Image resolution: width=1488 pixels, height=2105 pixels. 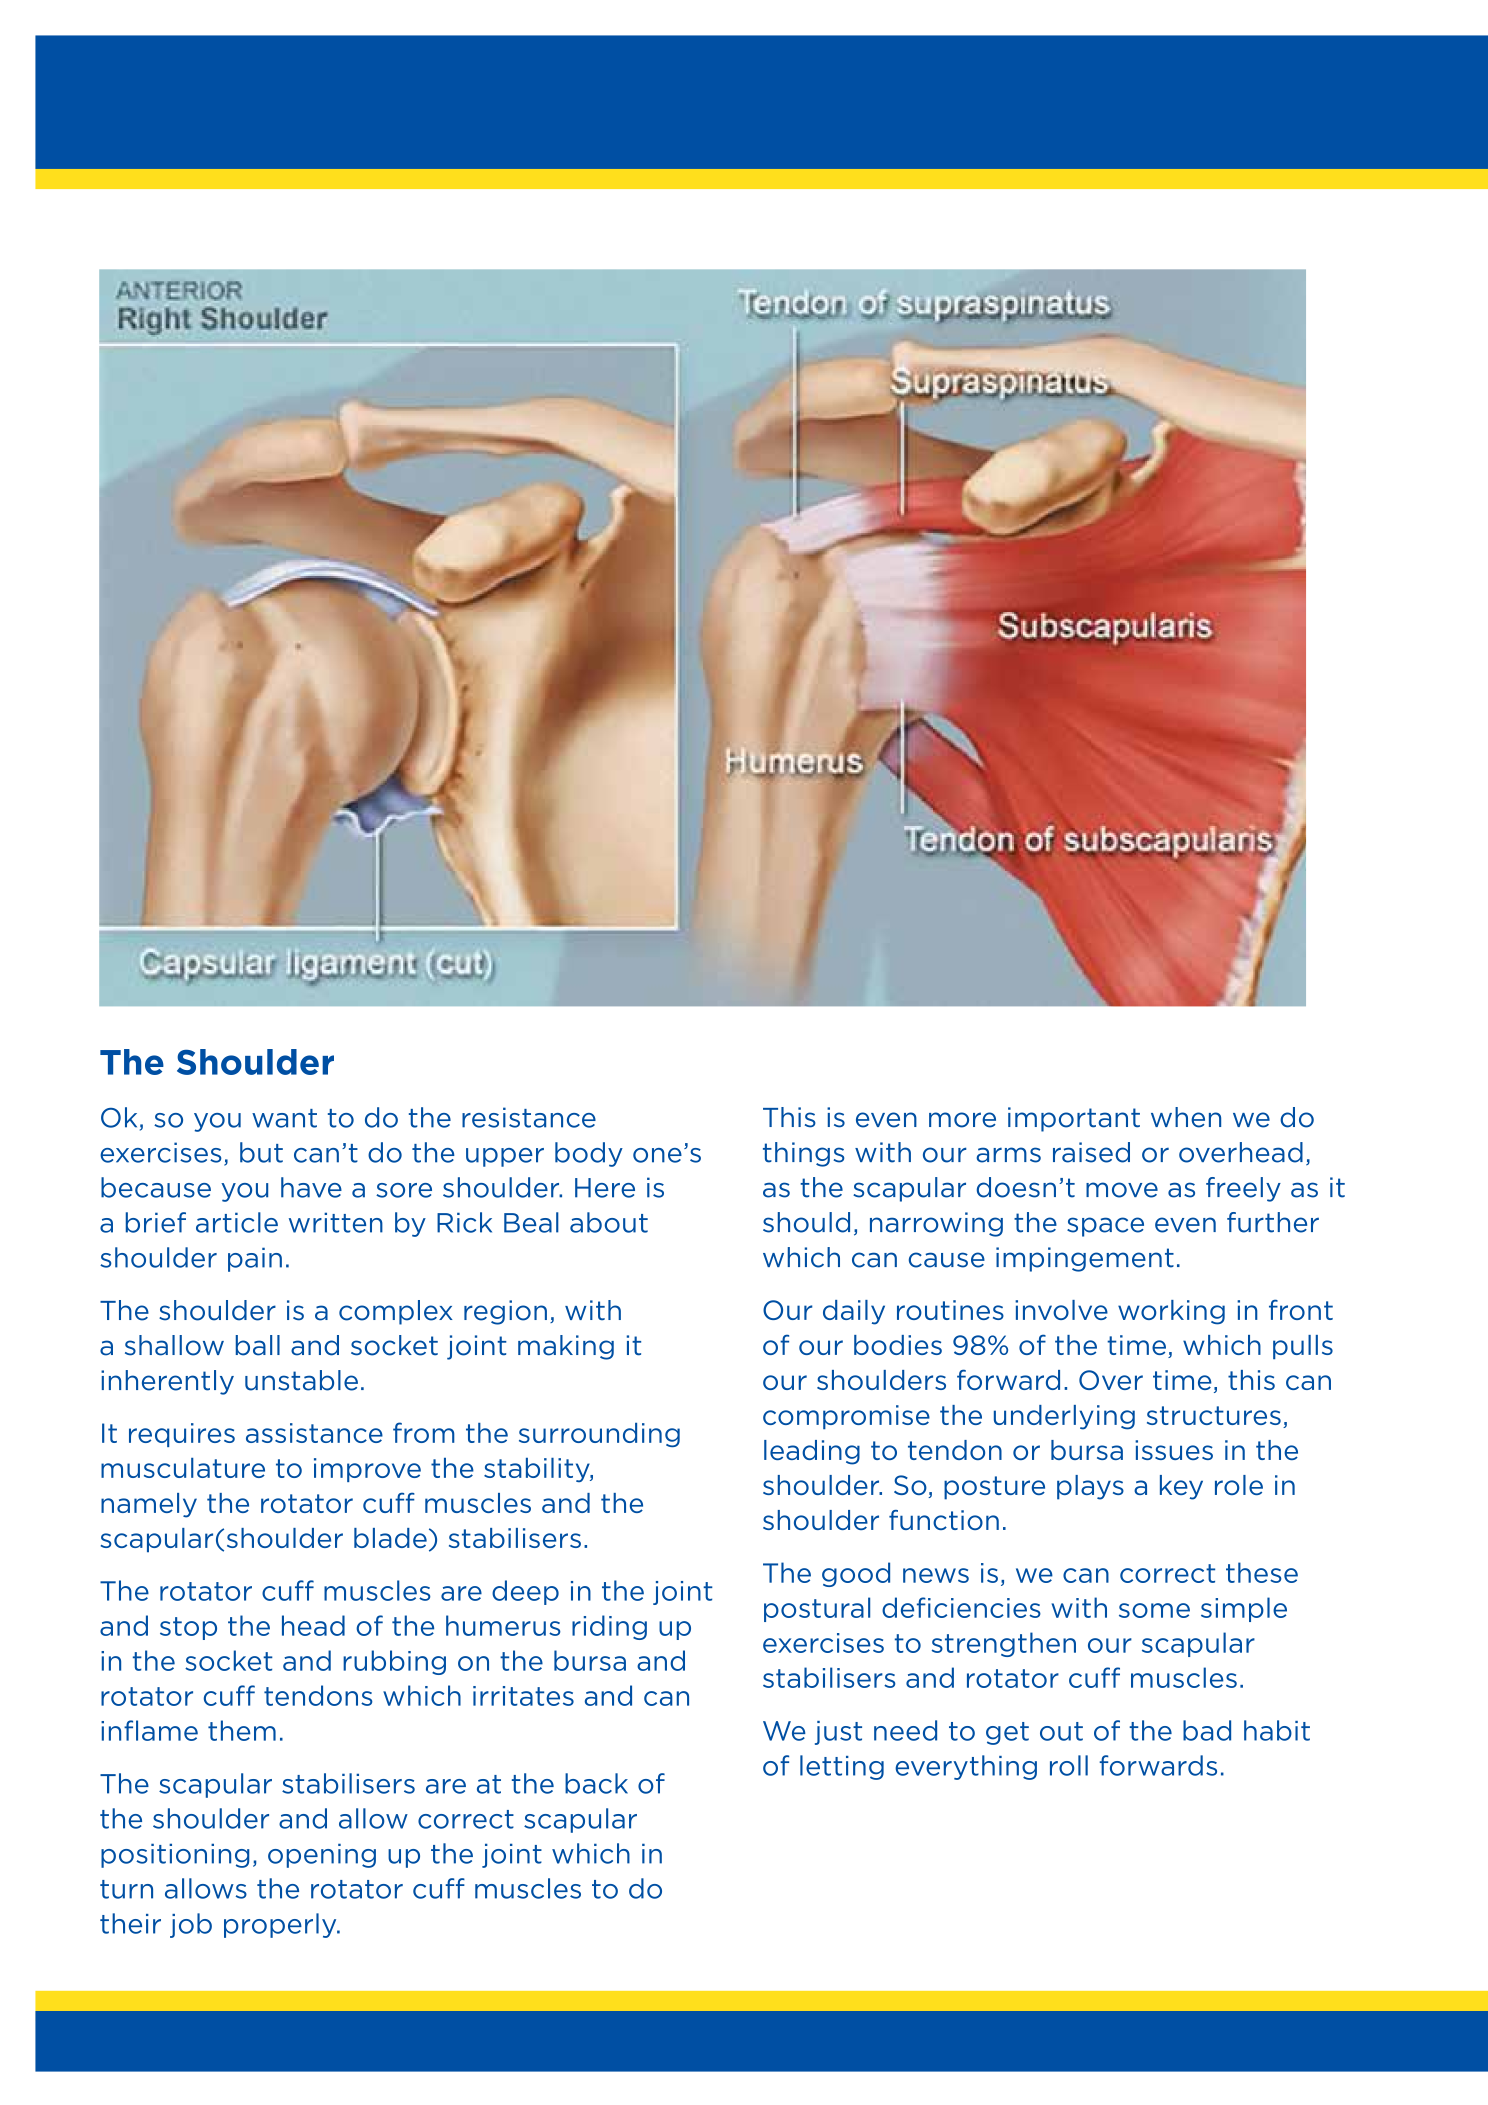 What do you see at coordinates (1069, 1765) in the screenshot?
I see `roll` at bounding box center [1069, 1765].
